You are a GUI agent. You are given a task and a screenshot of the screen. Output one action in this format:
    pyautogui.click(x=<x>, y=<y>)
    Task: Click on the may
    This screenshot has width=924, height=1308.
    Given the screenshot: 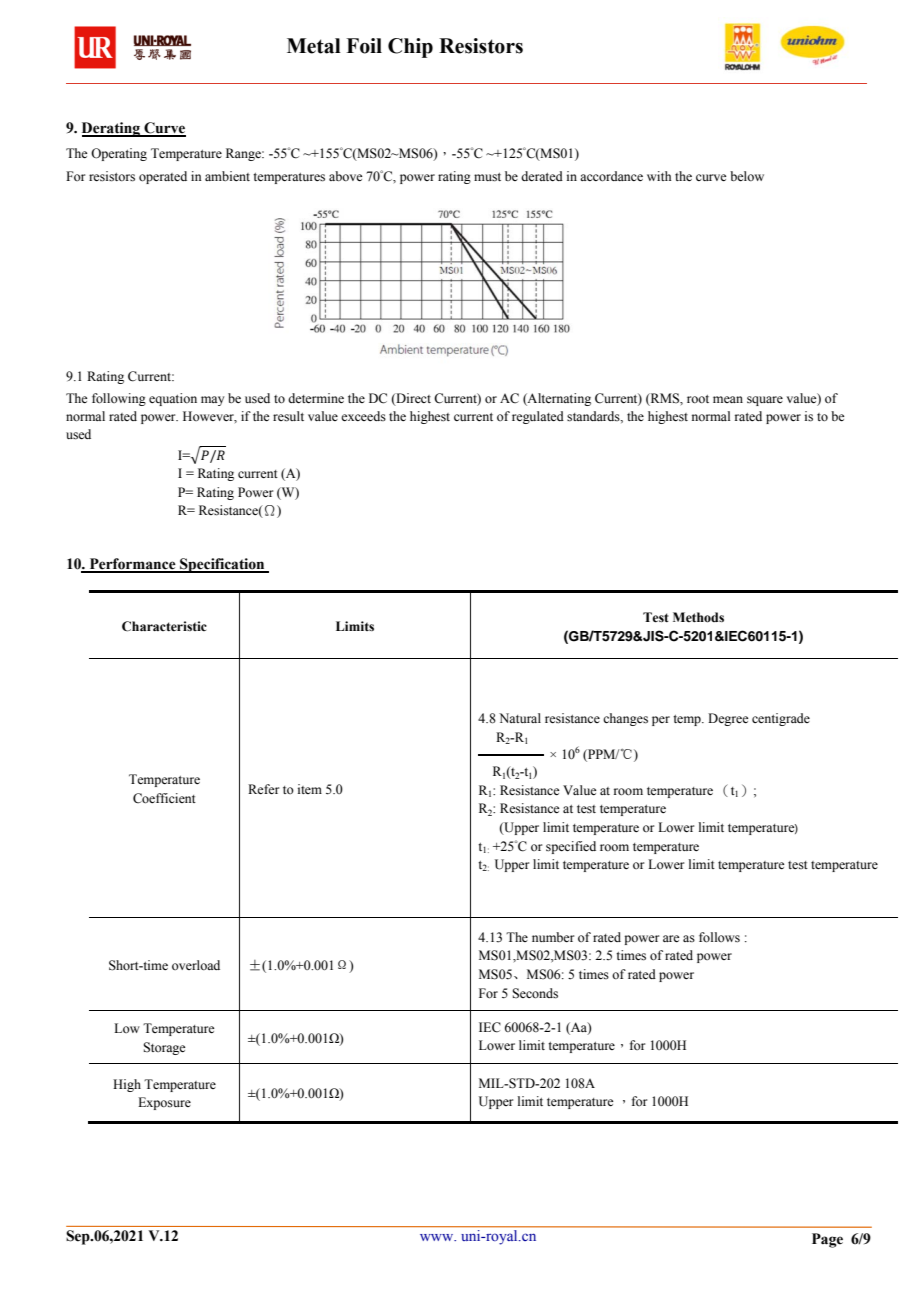 What is the action you would take?
    pyautogui.click(x=212, y=401)
